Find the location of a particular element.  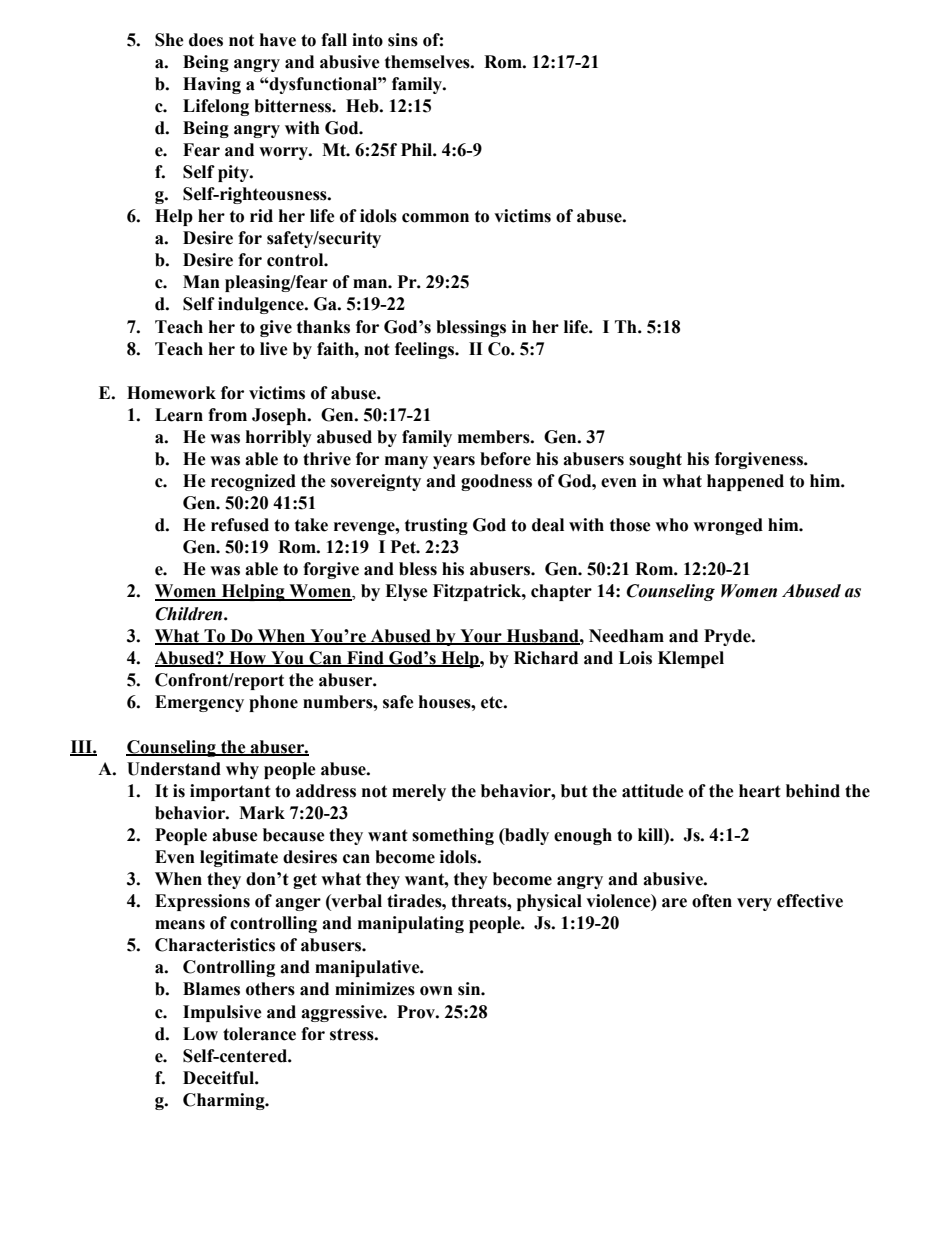

own is located at coordinates (436, 991).
